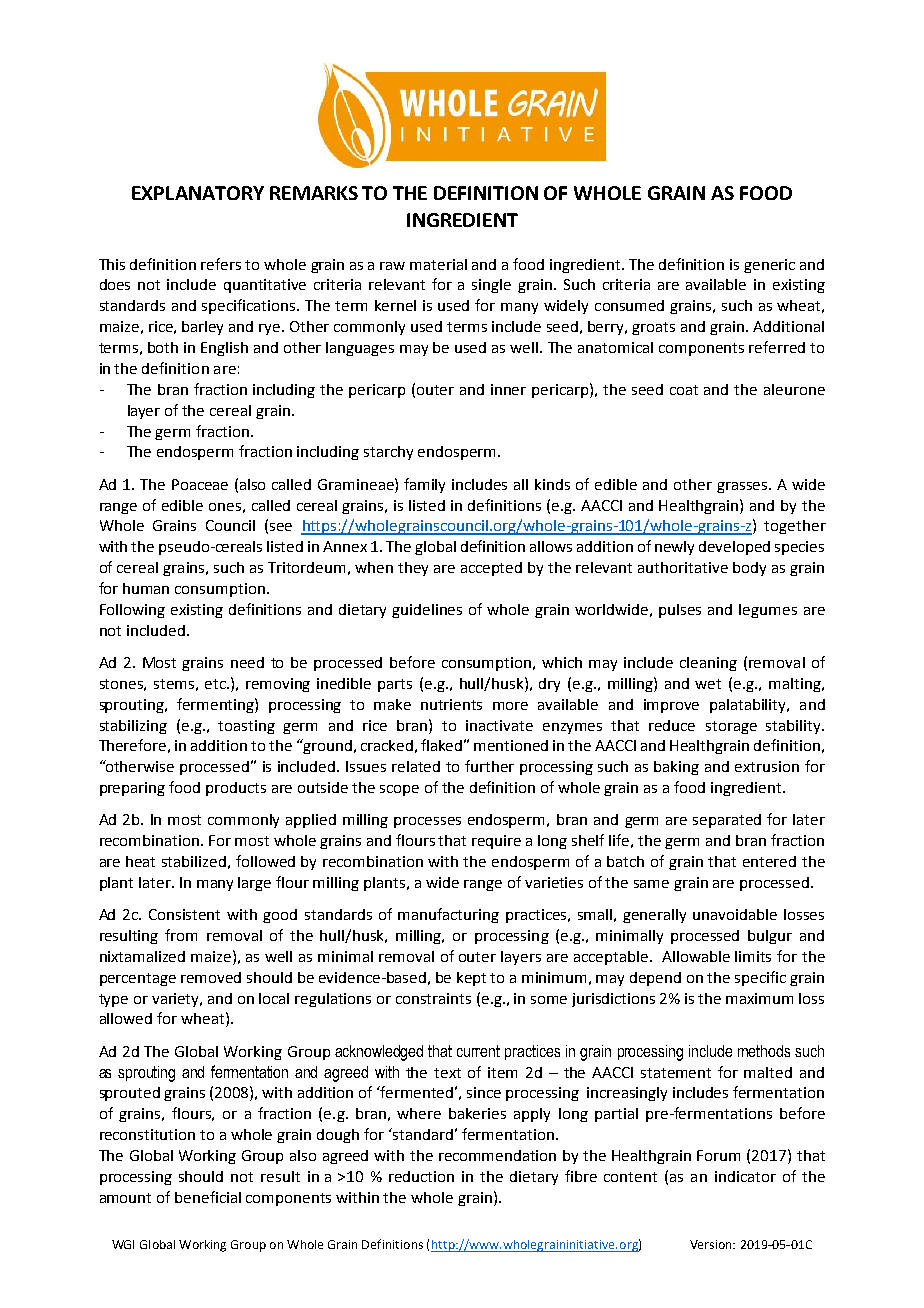  Describe the element at coordinates (217, 684) in the screenshot. I see `etc` at that location.
